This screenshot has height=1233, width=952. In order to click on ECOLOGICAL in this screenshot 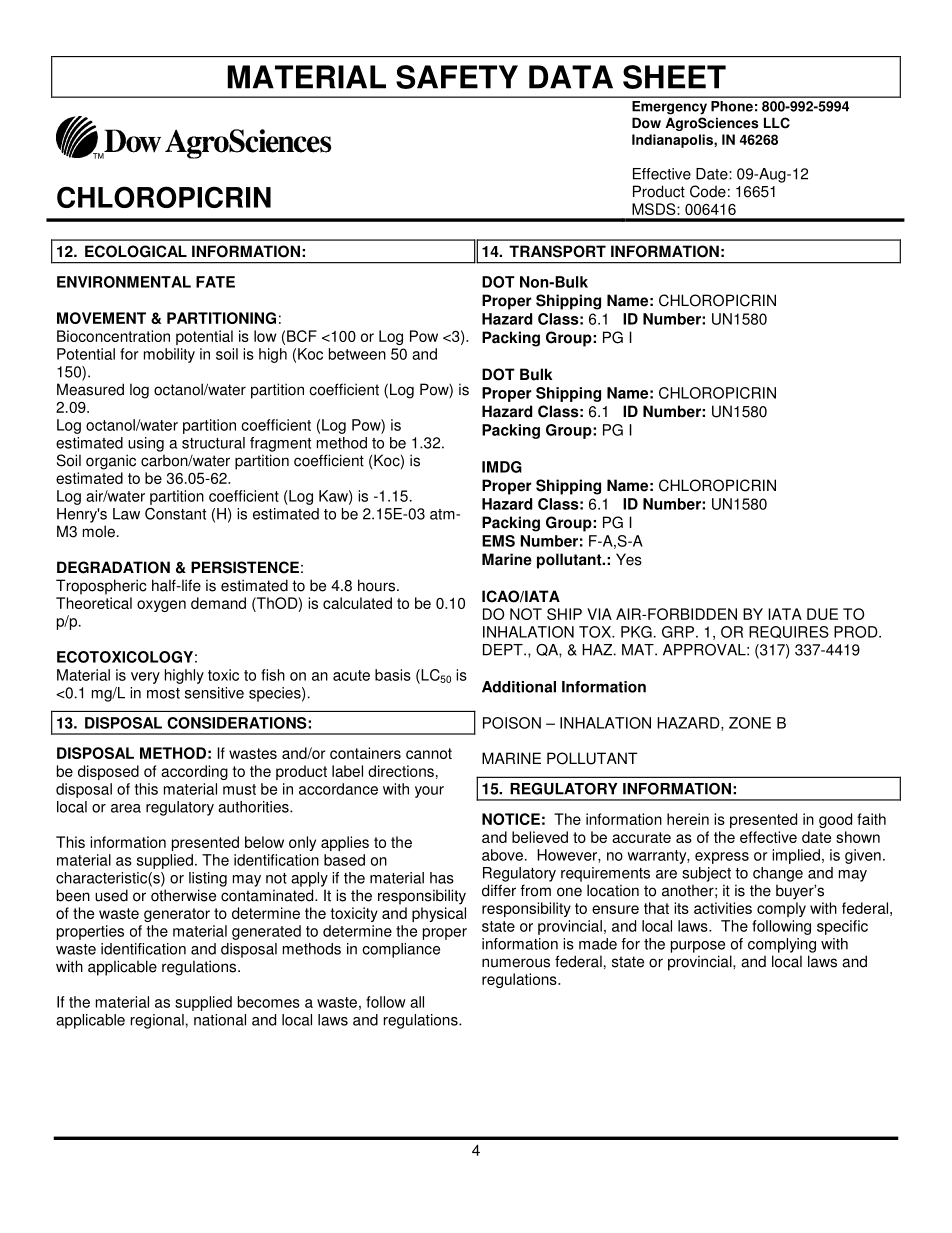, I will do `click(136, 251)`.
